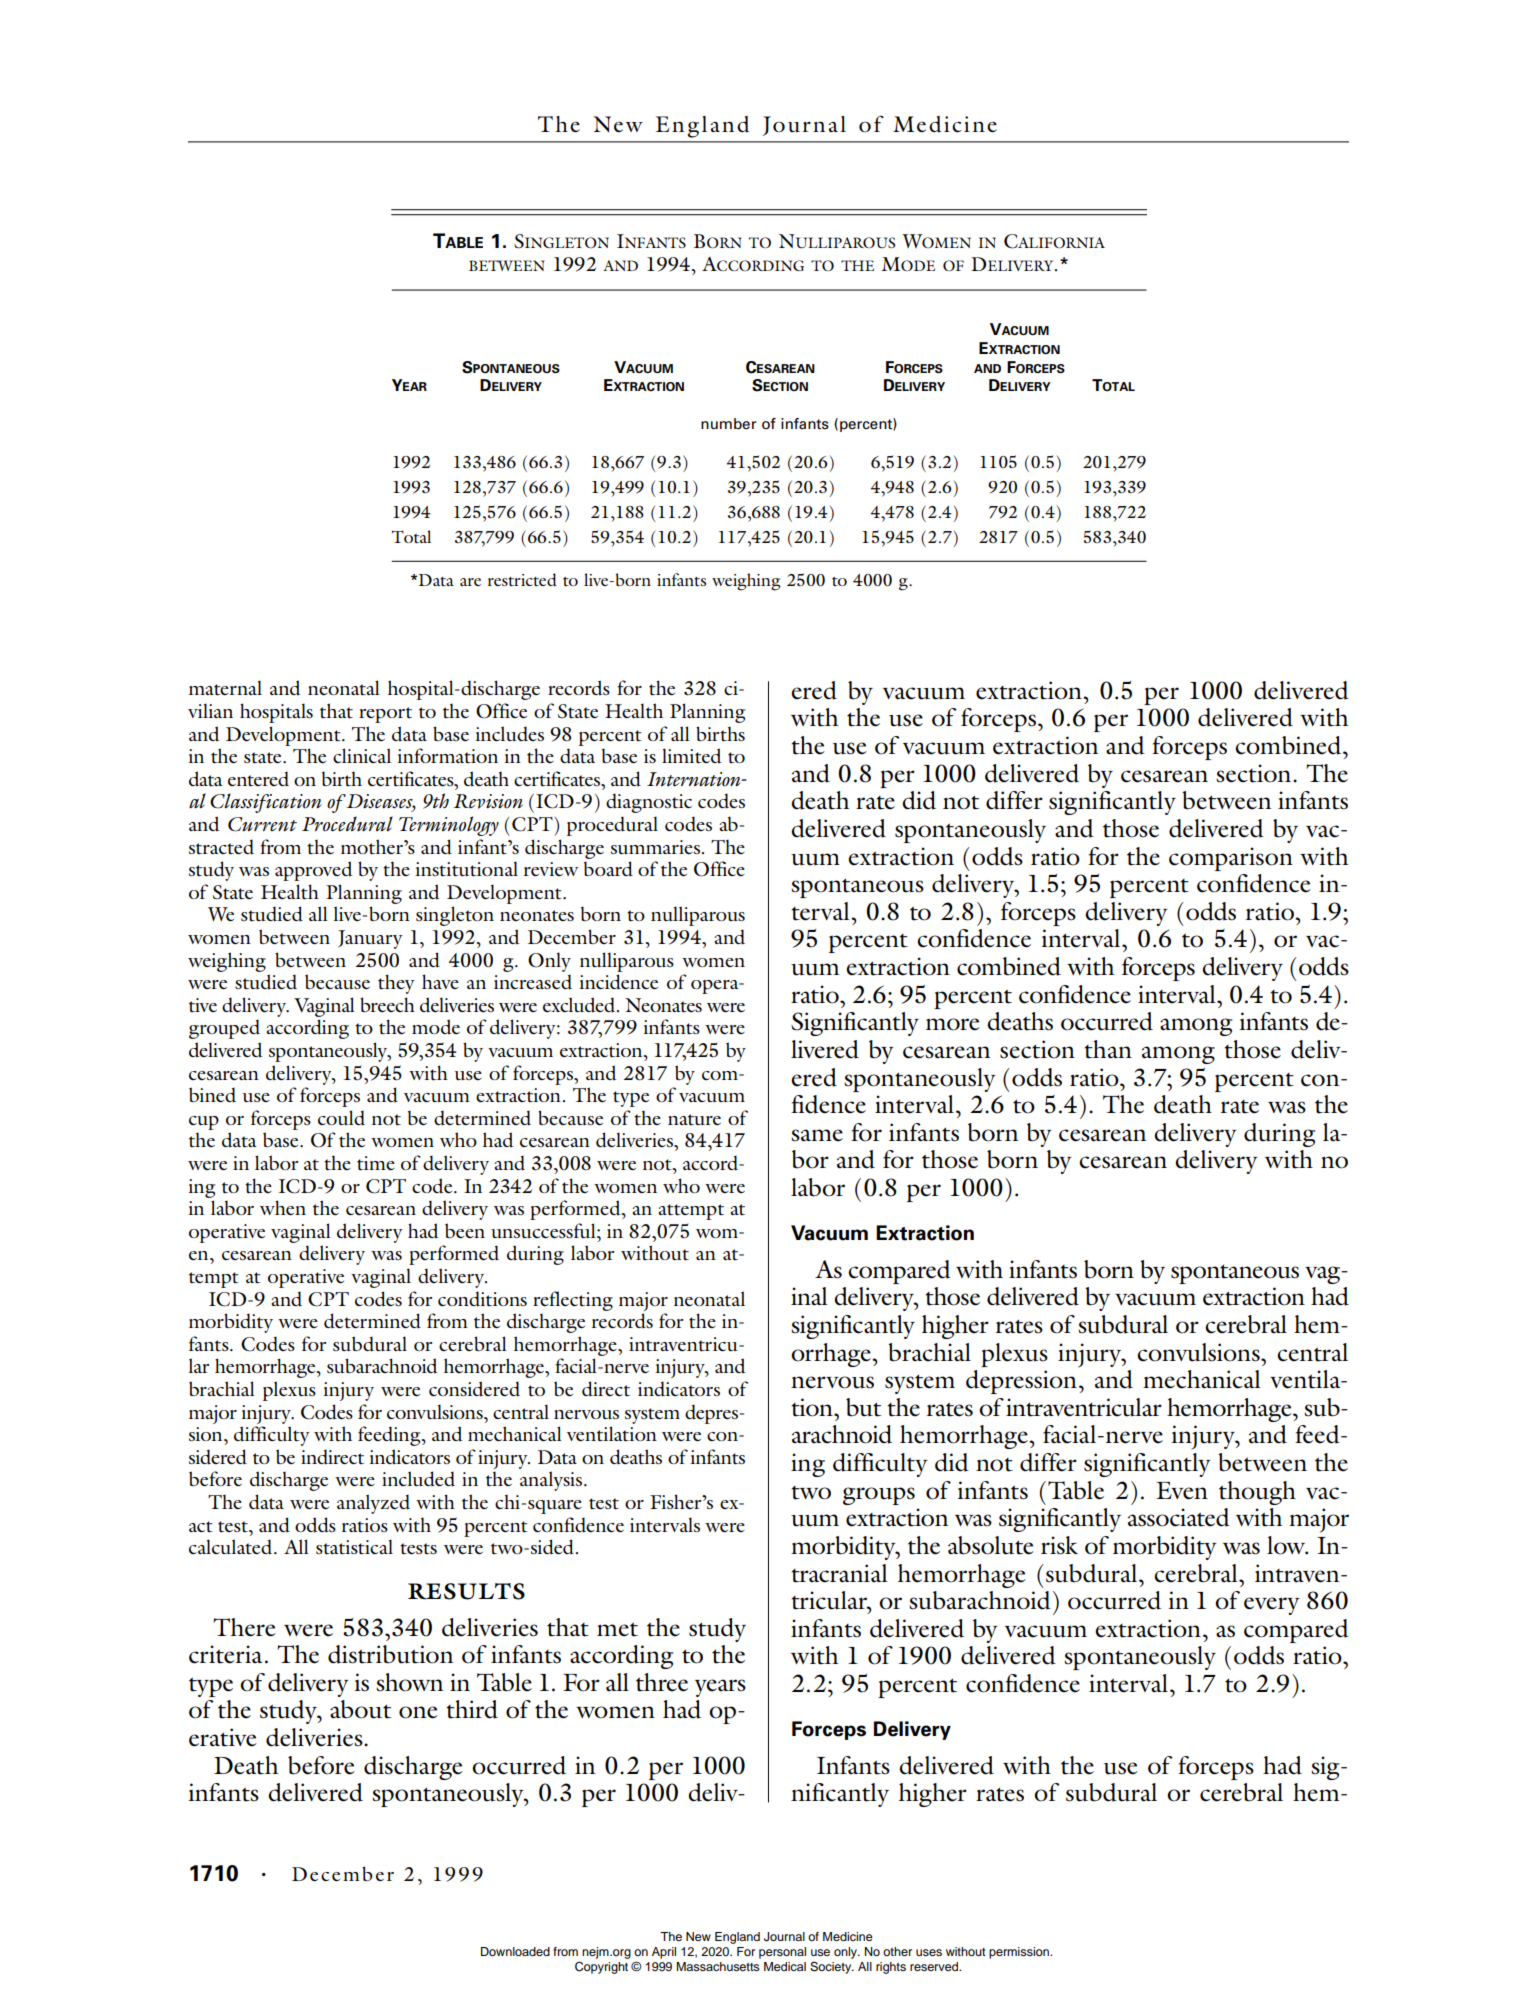  I want to click on reserved, so click(935, 1966).
